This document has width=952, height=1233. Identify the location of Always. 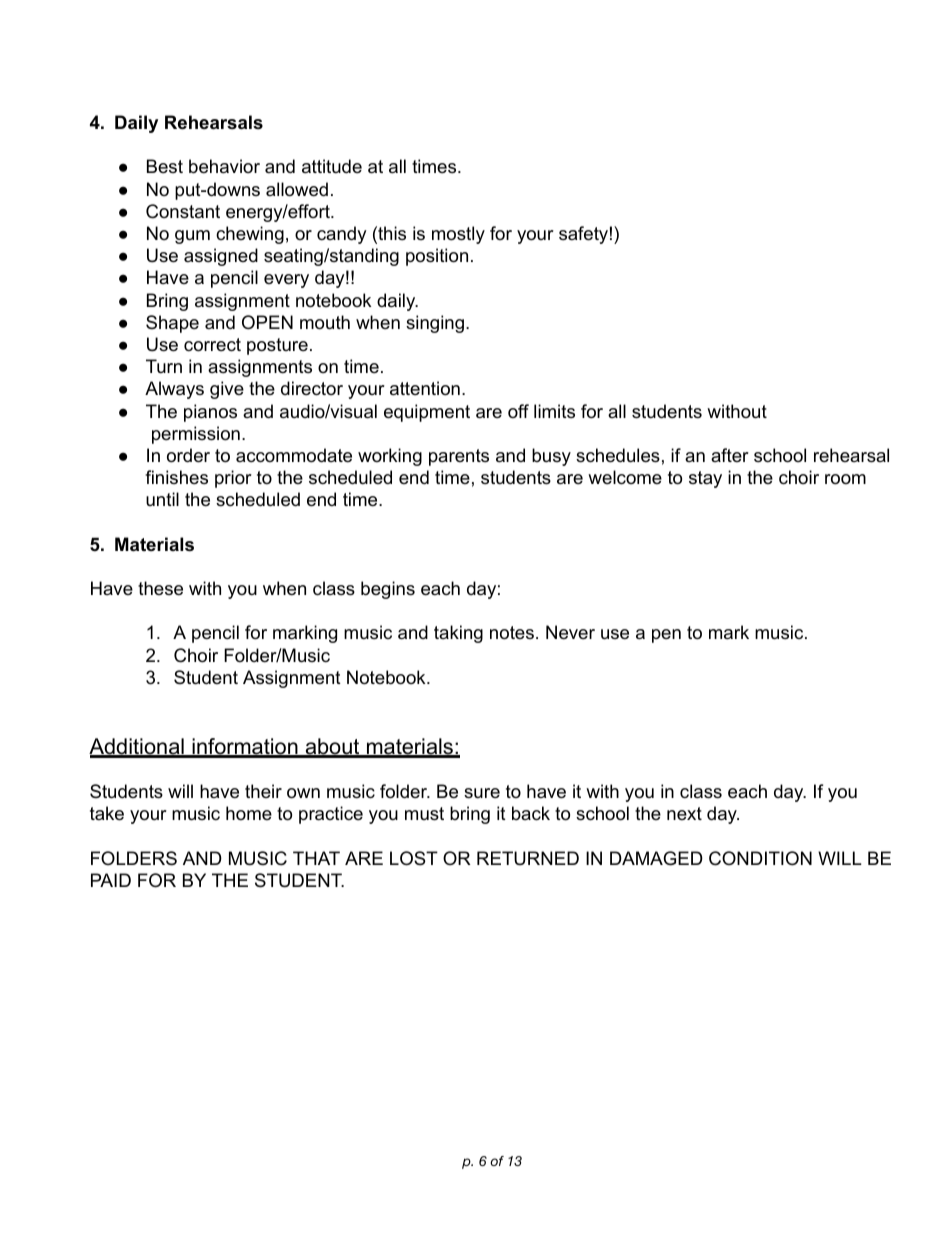
(174, 390).
